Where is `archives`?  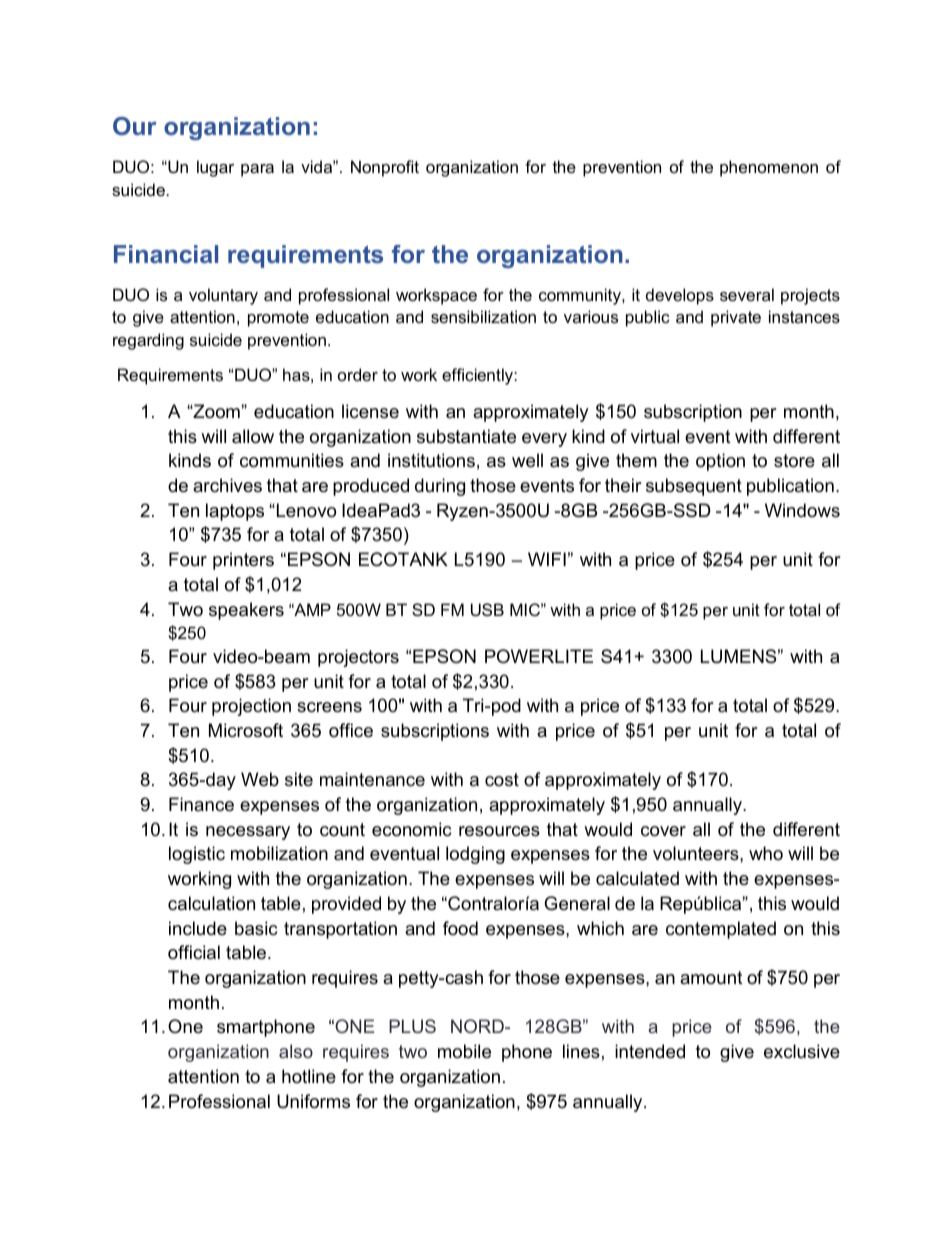 archives is located at coordinates (227, 485).
